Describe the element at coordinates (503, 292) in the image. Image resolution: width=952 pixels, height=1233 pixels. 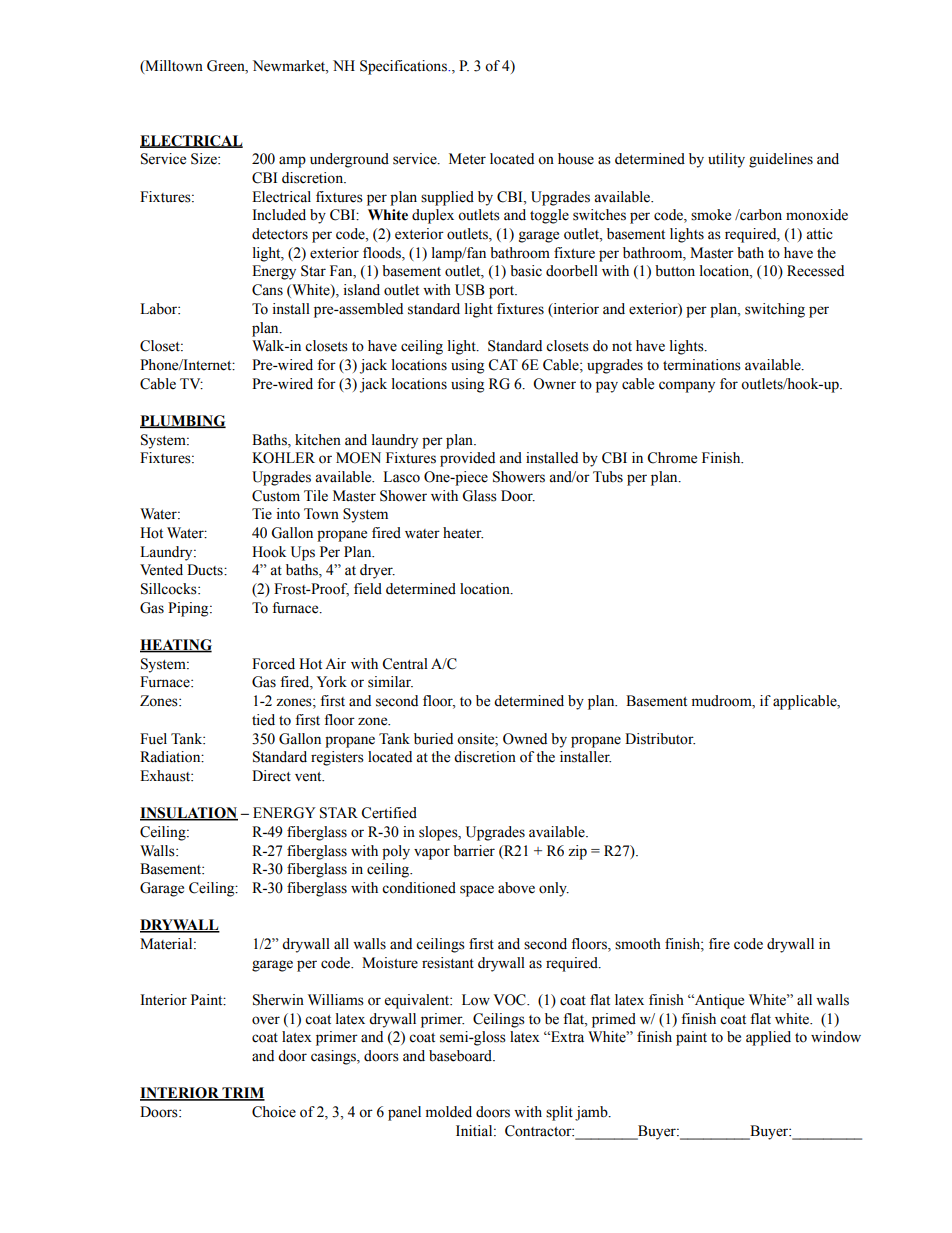
I see `port` at that location.
